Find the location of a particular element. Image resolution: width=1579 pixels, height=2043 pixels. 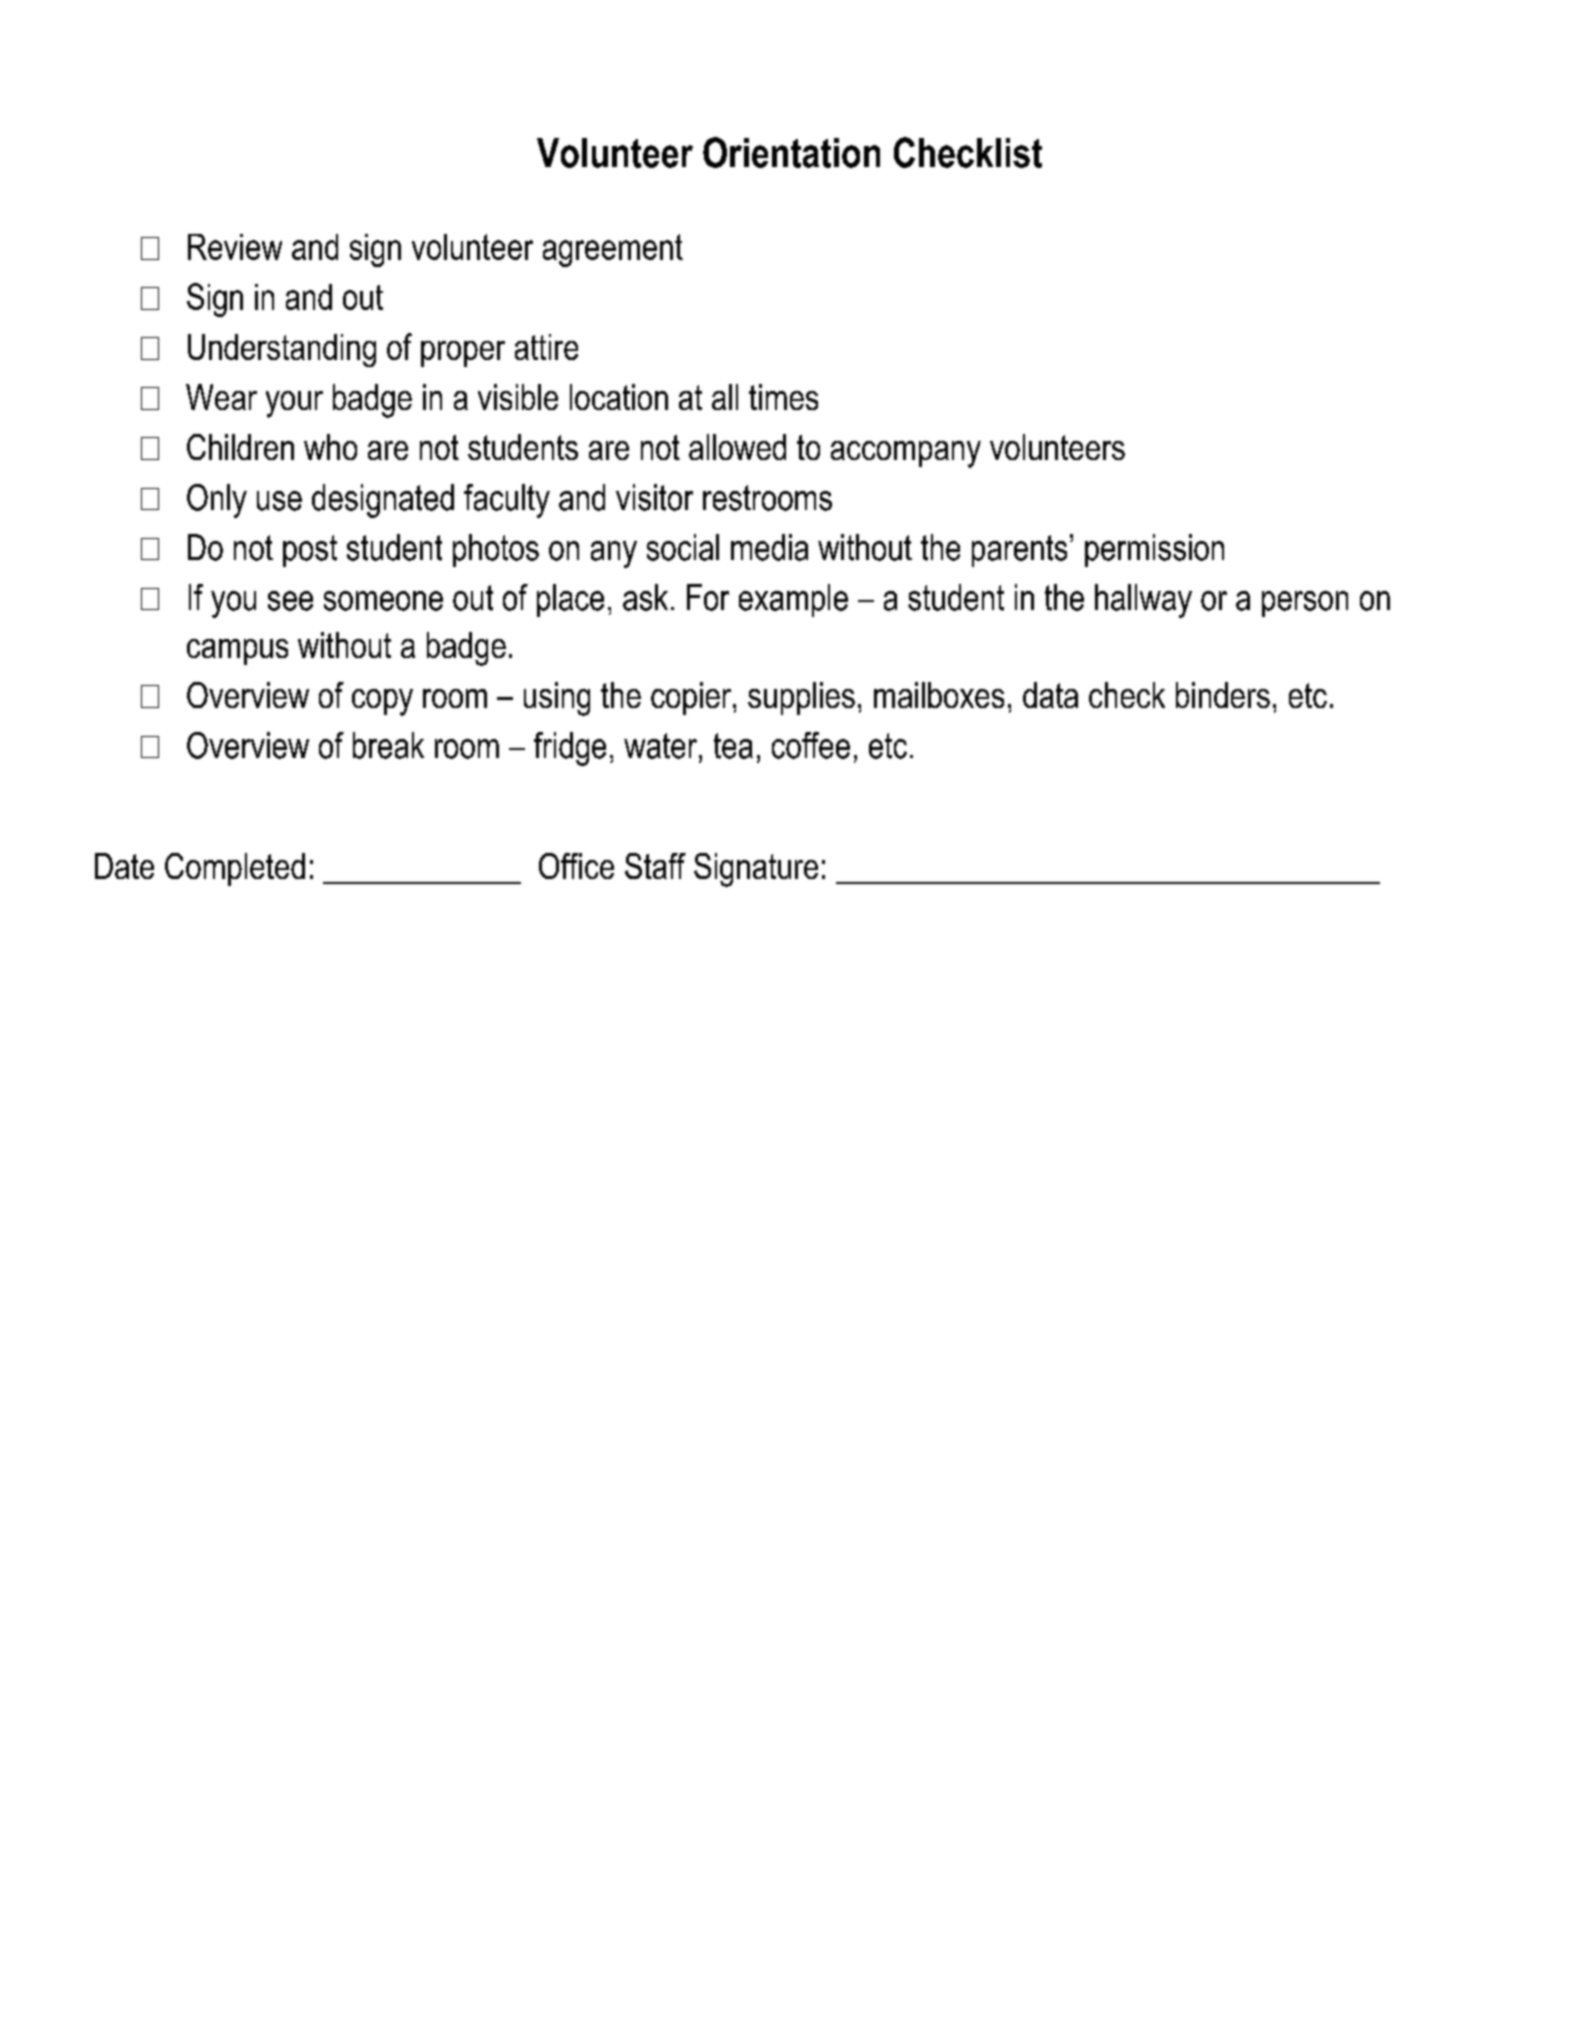

Orientation is located at coordinates (791, 152).
